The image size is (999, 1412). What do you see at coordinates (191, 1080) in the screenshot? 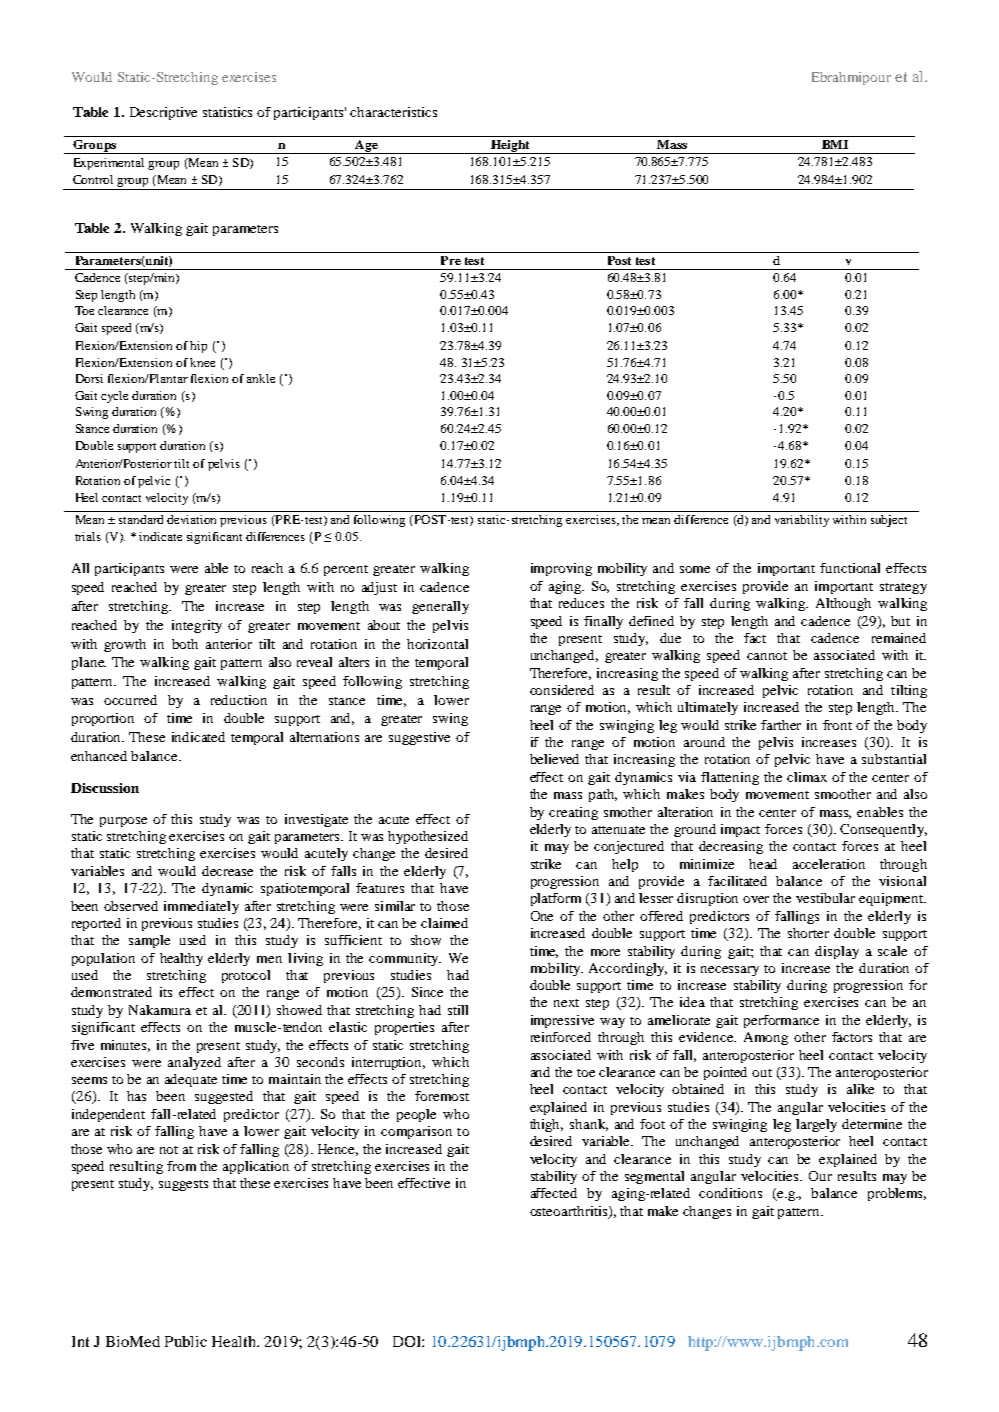
I see `adequate` at bounding box center [191, 1080].
